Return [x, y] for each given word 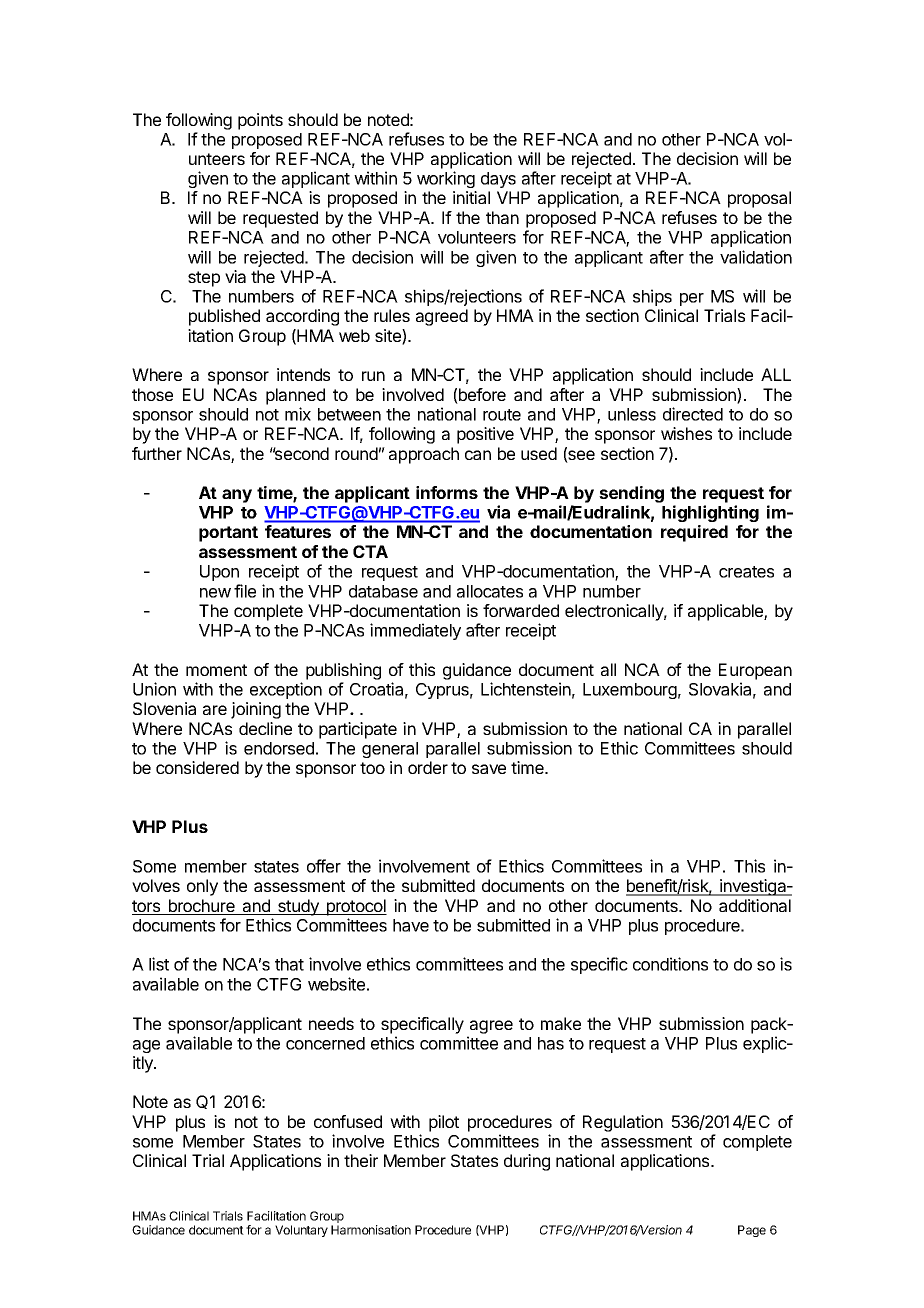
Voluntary [301, 1231]
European [755, 671]
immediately [415, 631]
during [527, 1162]
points [260, 121]
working [446, 179]
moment [216, 670]
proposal [759, 199]
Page [752, 1231]
